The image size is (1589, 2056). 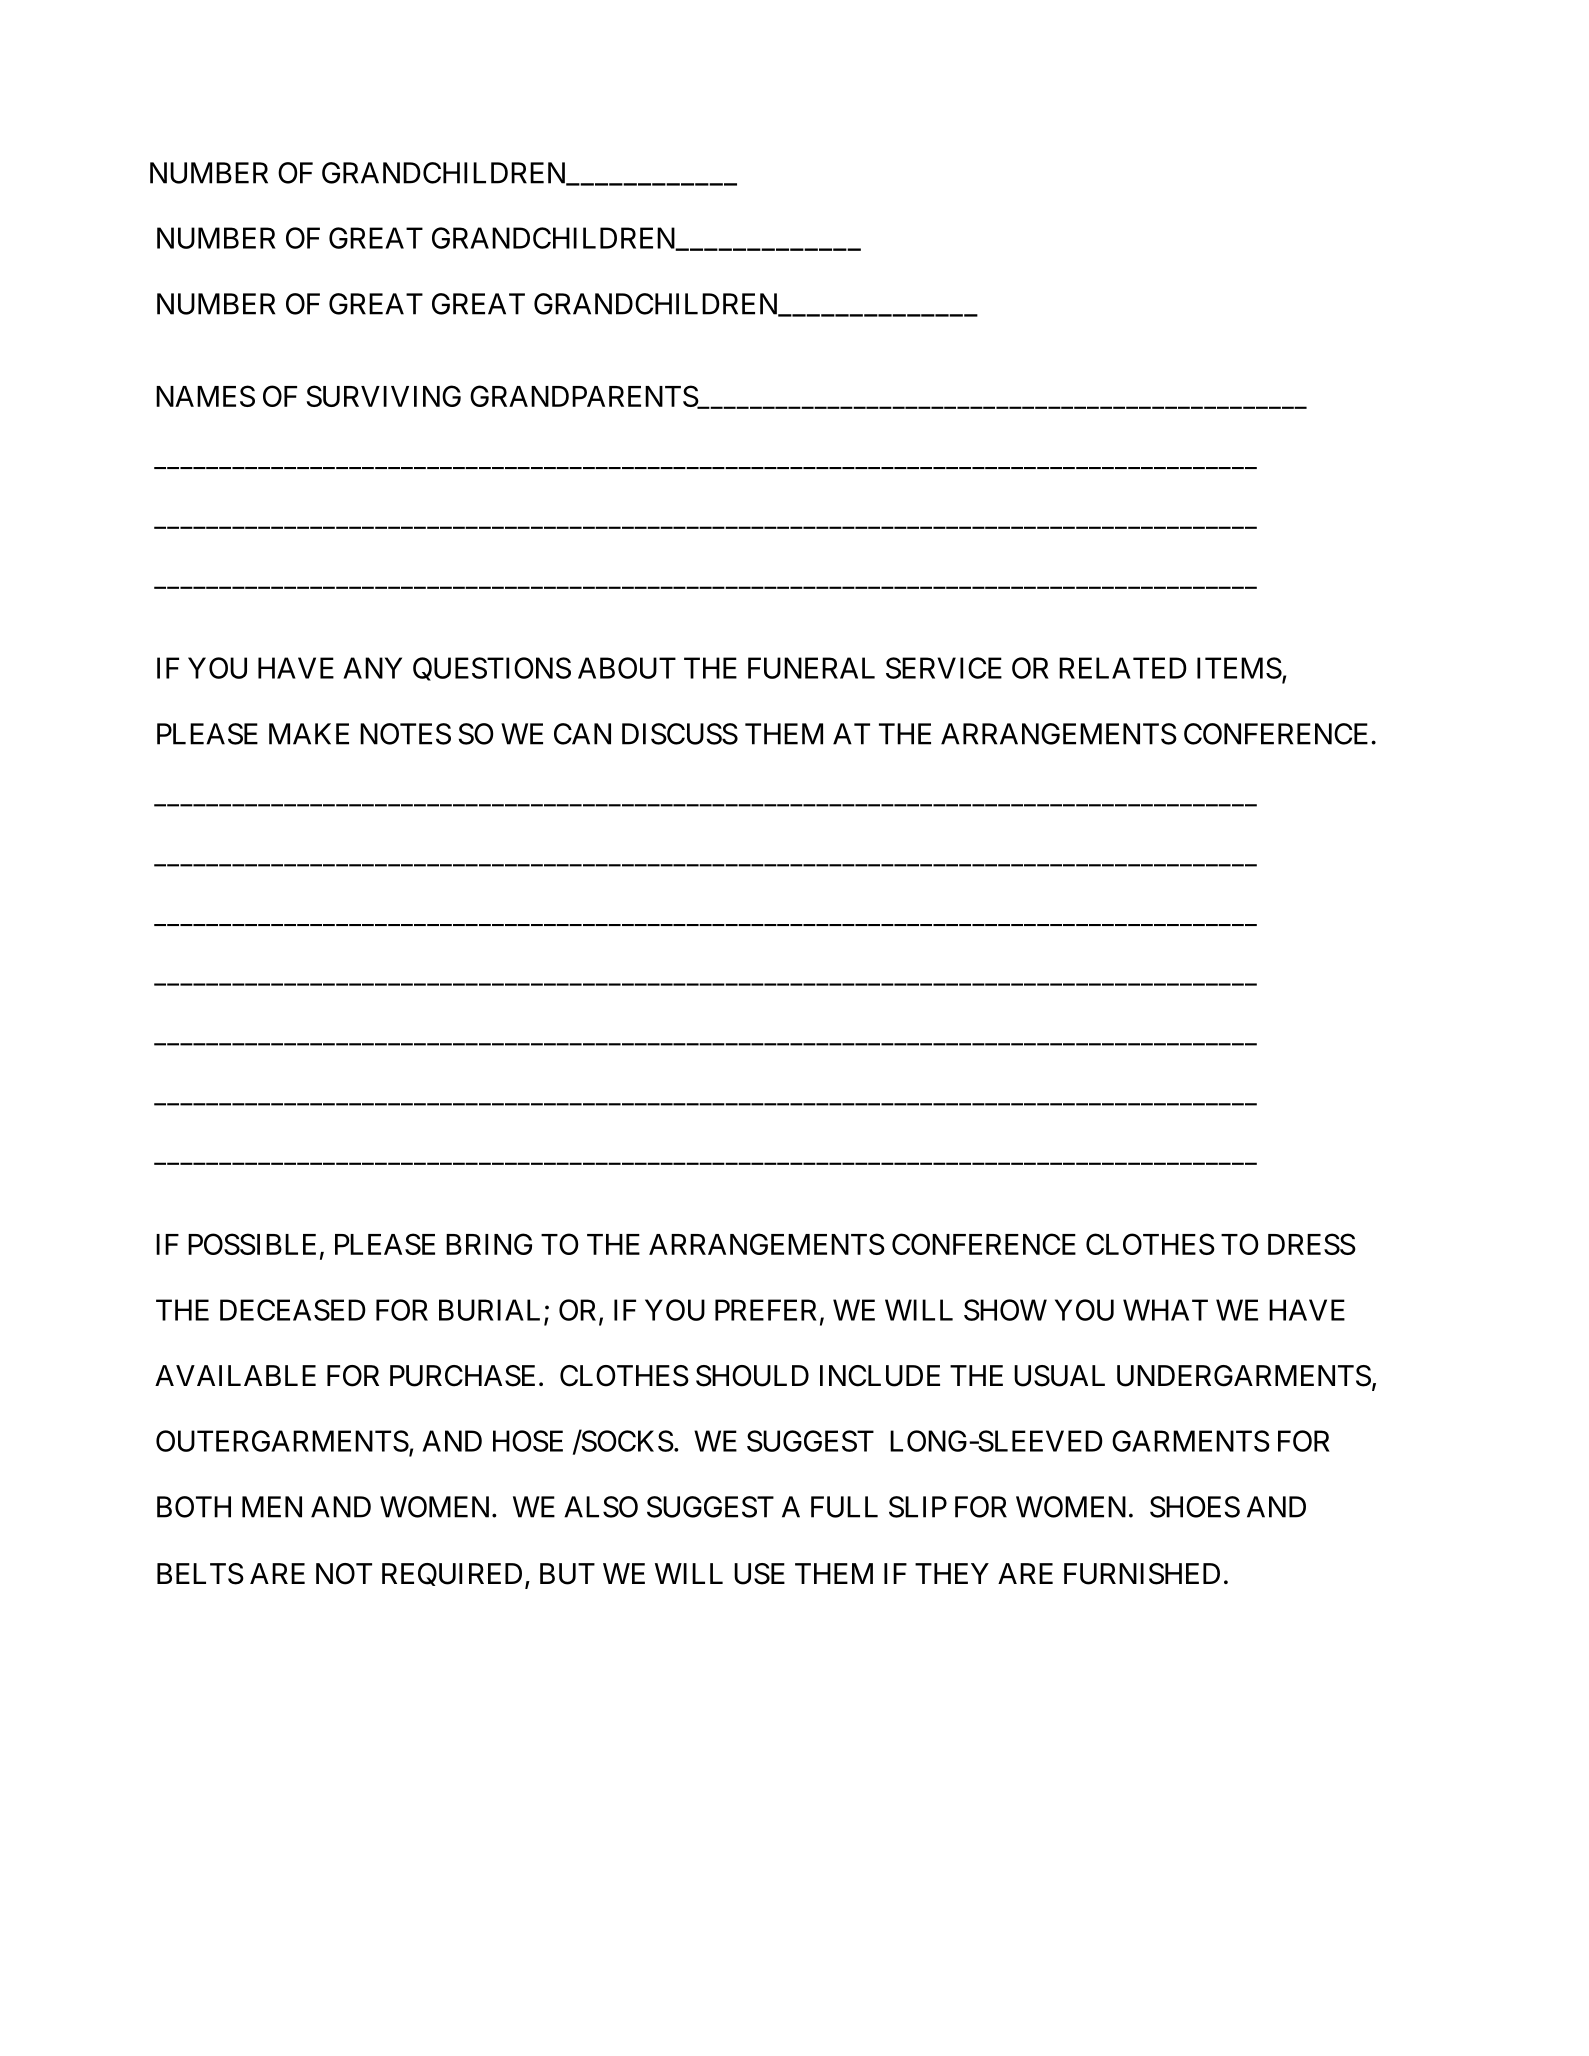 What do you see at coordinates (601, 1507) in the screenshot?
I see `ALSO` at bounding box center [601, 1507].
